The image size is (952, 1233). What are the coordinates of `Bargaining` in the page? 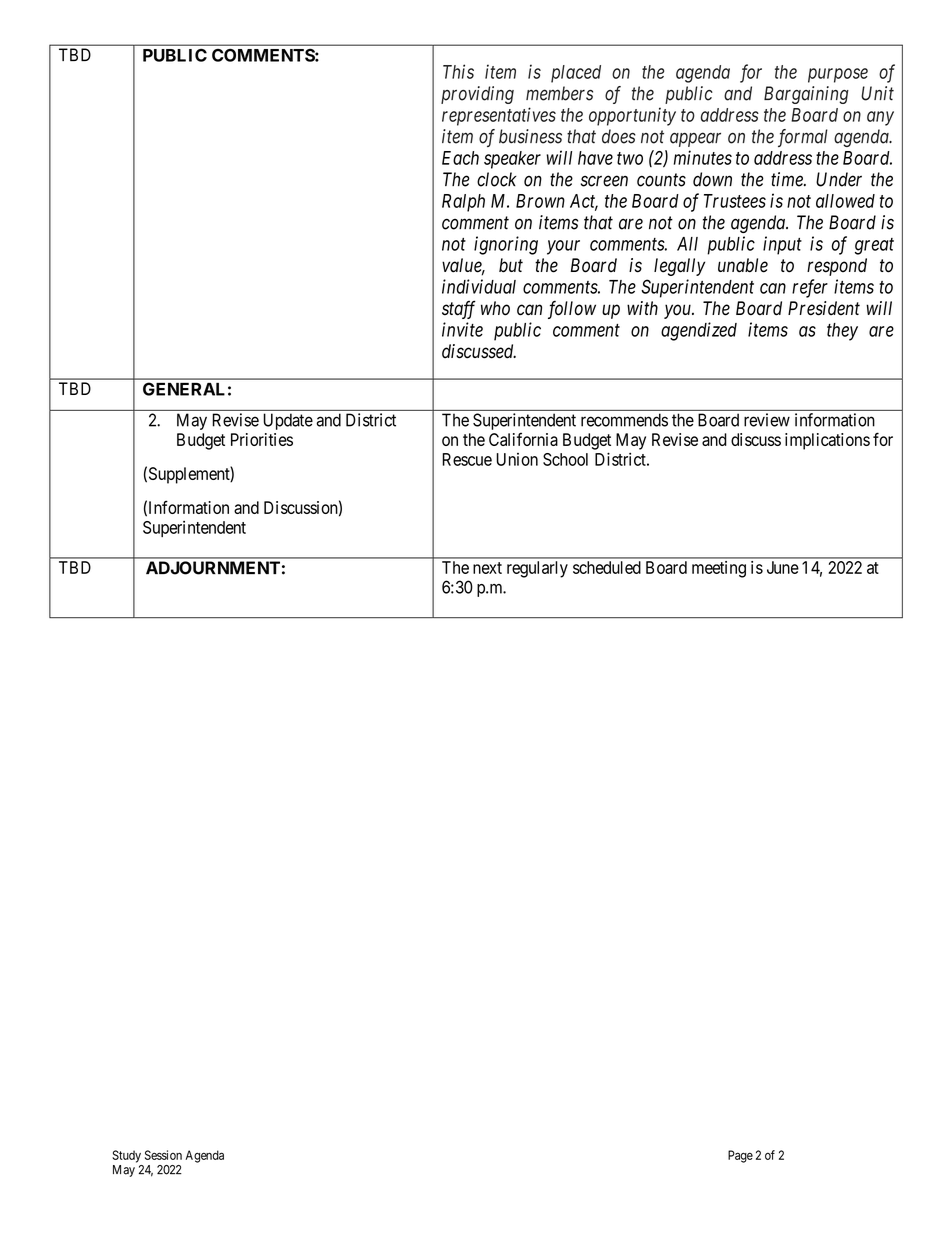 It's located at (806, 95).
